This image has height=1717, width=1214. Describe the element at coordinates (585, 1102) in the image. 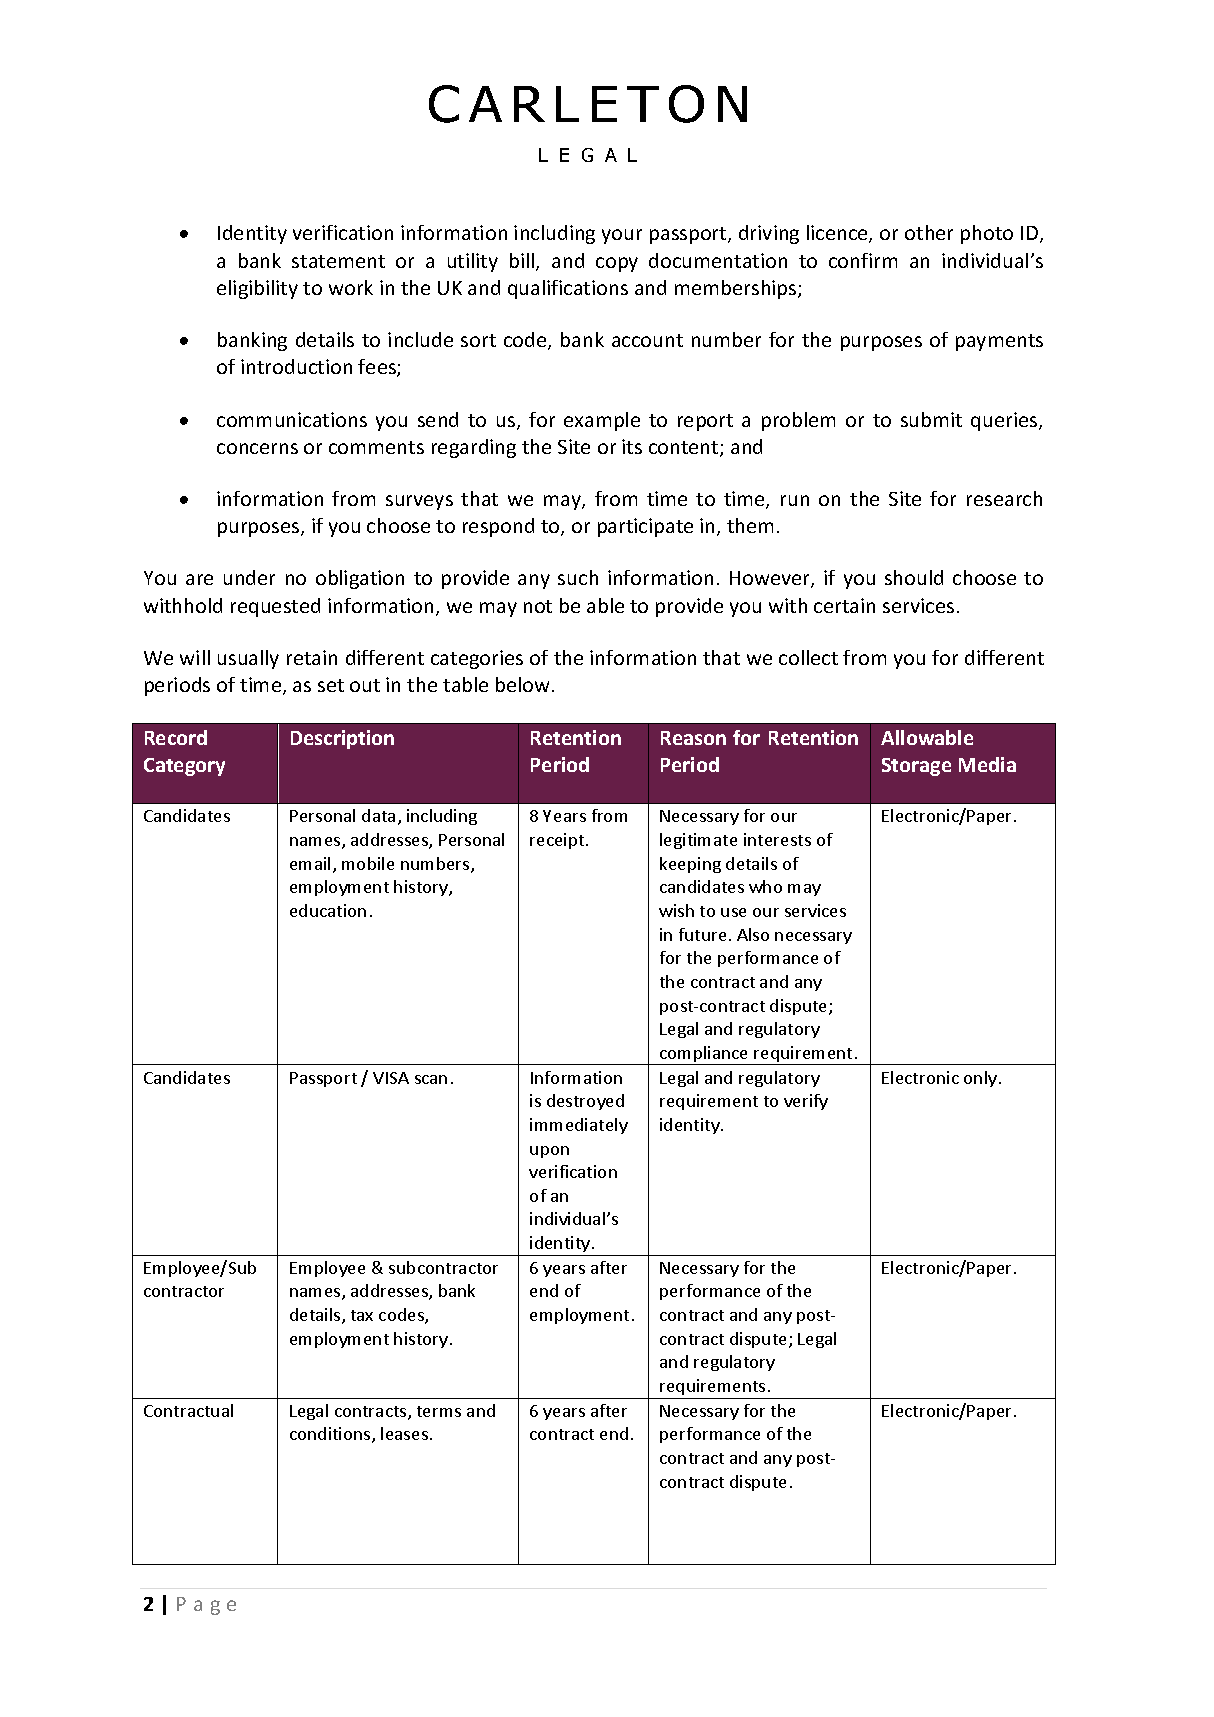

I see `destroyed` at that location.
